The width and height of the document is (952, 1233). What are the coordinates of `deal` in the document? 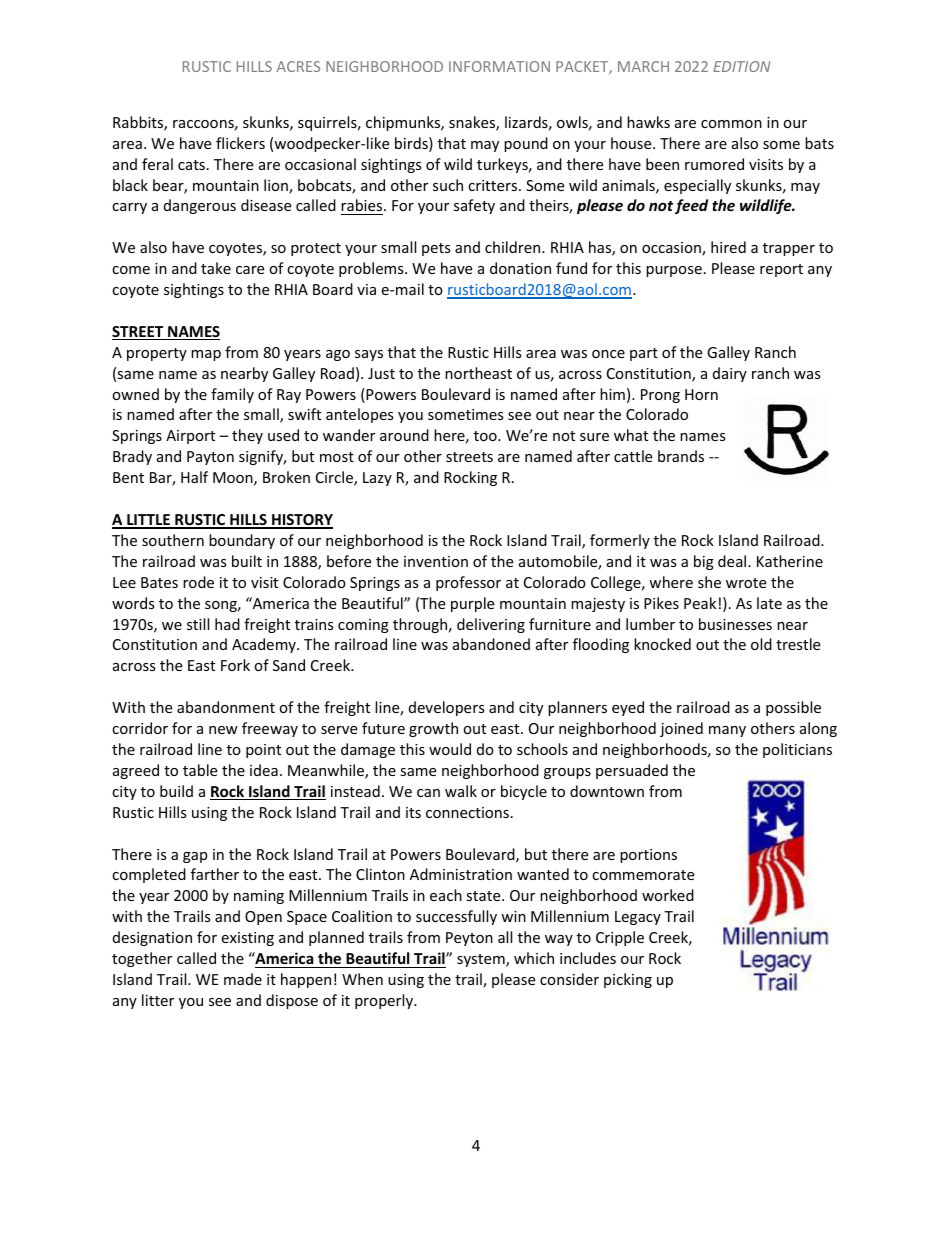 It's located at (733, 561).
